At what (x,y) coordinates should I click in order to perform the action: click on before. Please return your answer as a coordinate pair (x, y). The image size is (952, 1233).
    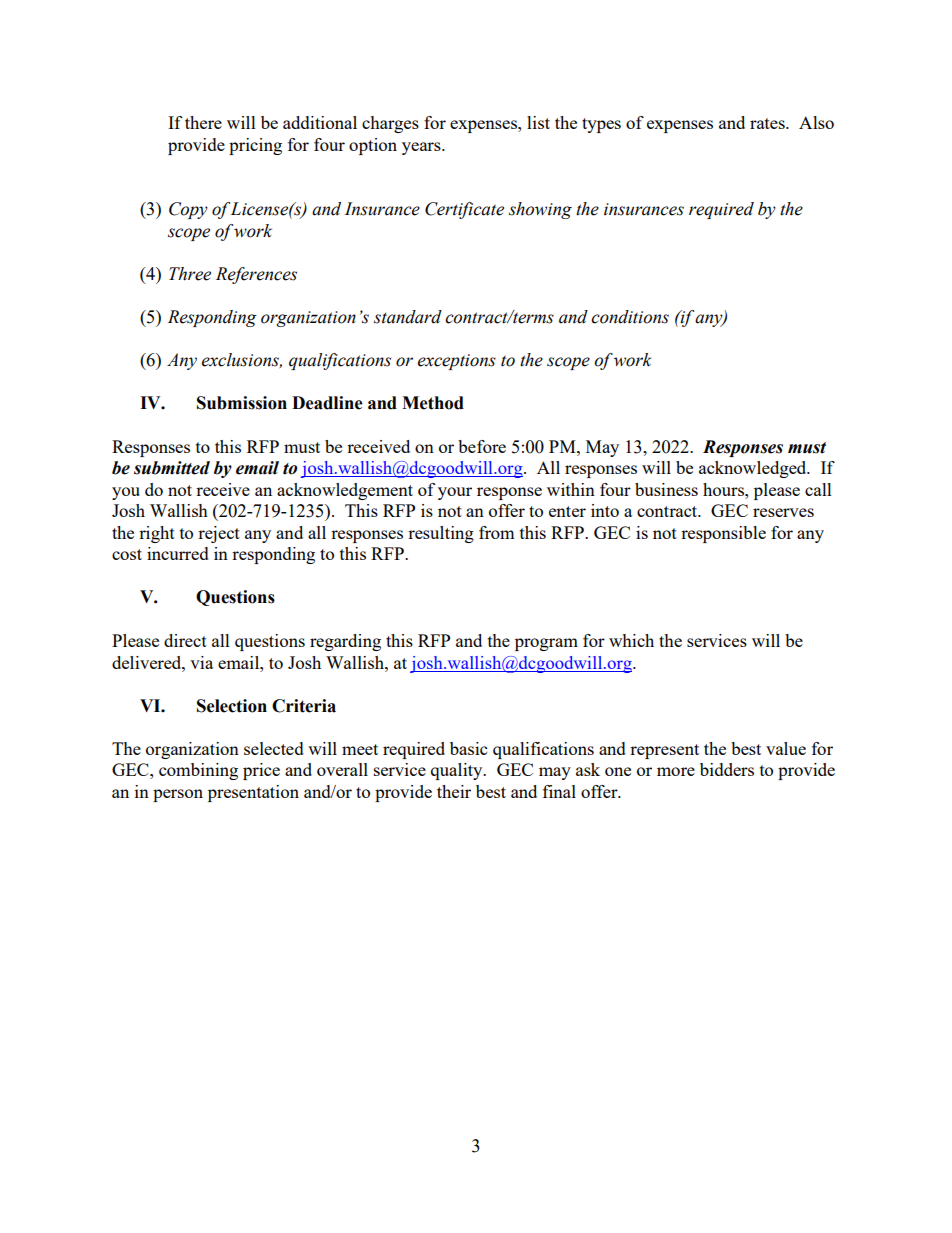
    Looking at the image, I should click on (482, 446).
